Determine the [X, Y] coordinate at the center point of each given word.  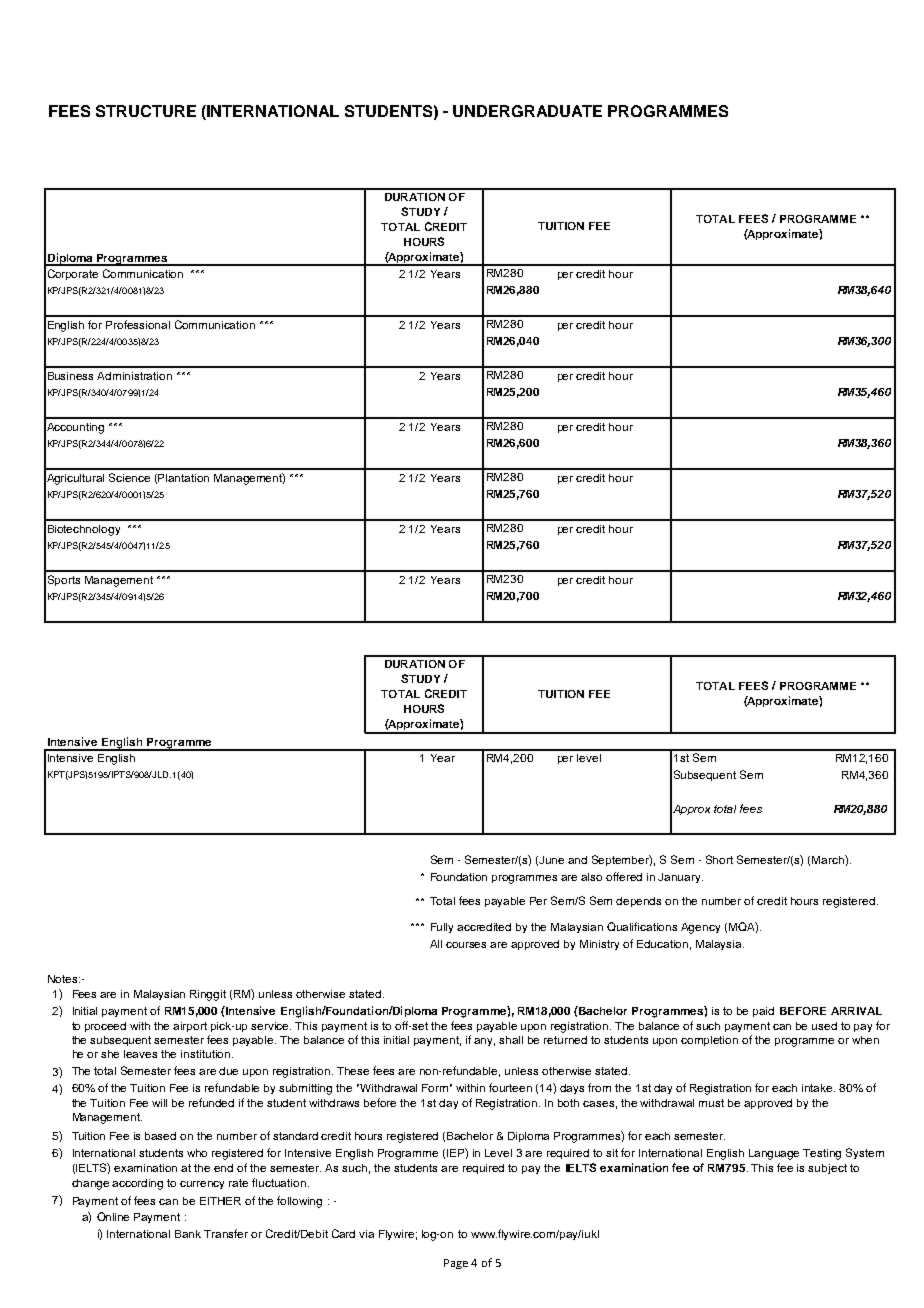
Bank [188, 1234]
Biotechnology [84, 530]
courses [466, 945]
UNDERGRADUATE [527, 111]
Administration [134, 376]
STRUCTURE [146, 111]
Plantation [183, 478]
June [551, 860]
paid [763, 1012]
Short [719, 859]
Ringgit [208, 995]
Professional [138, 324]
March [829, 859]
